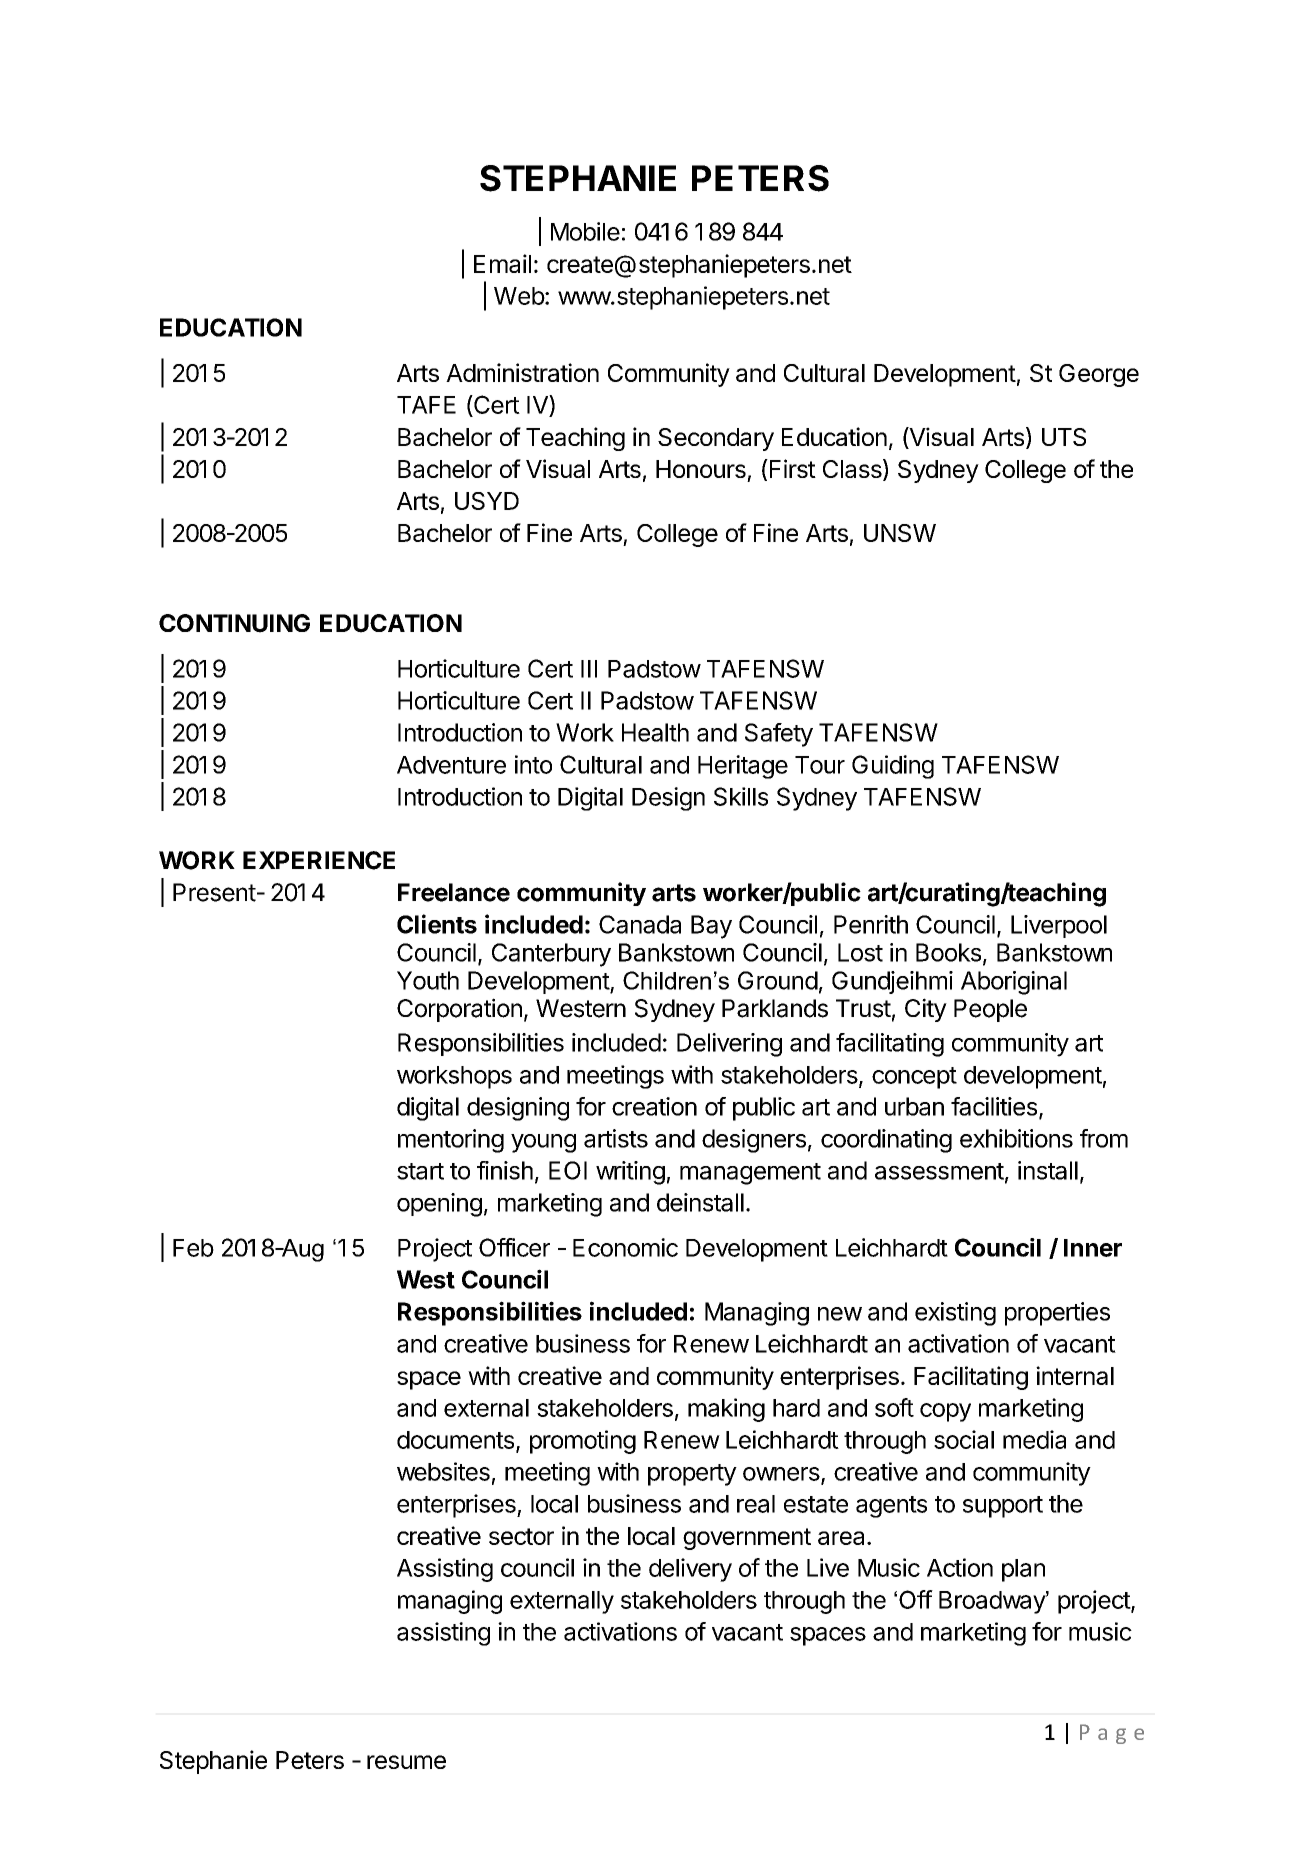  I want to click on Health, so click(655, 732).
